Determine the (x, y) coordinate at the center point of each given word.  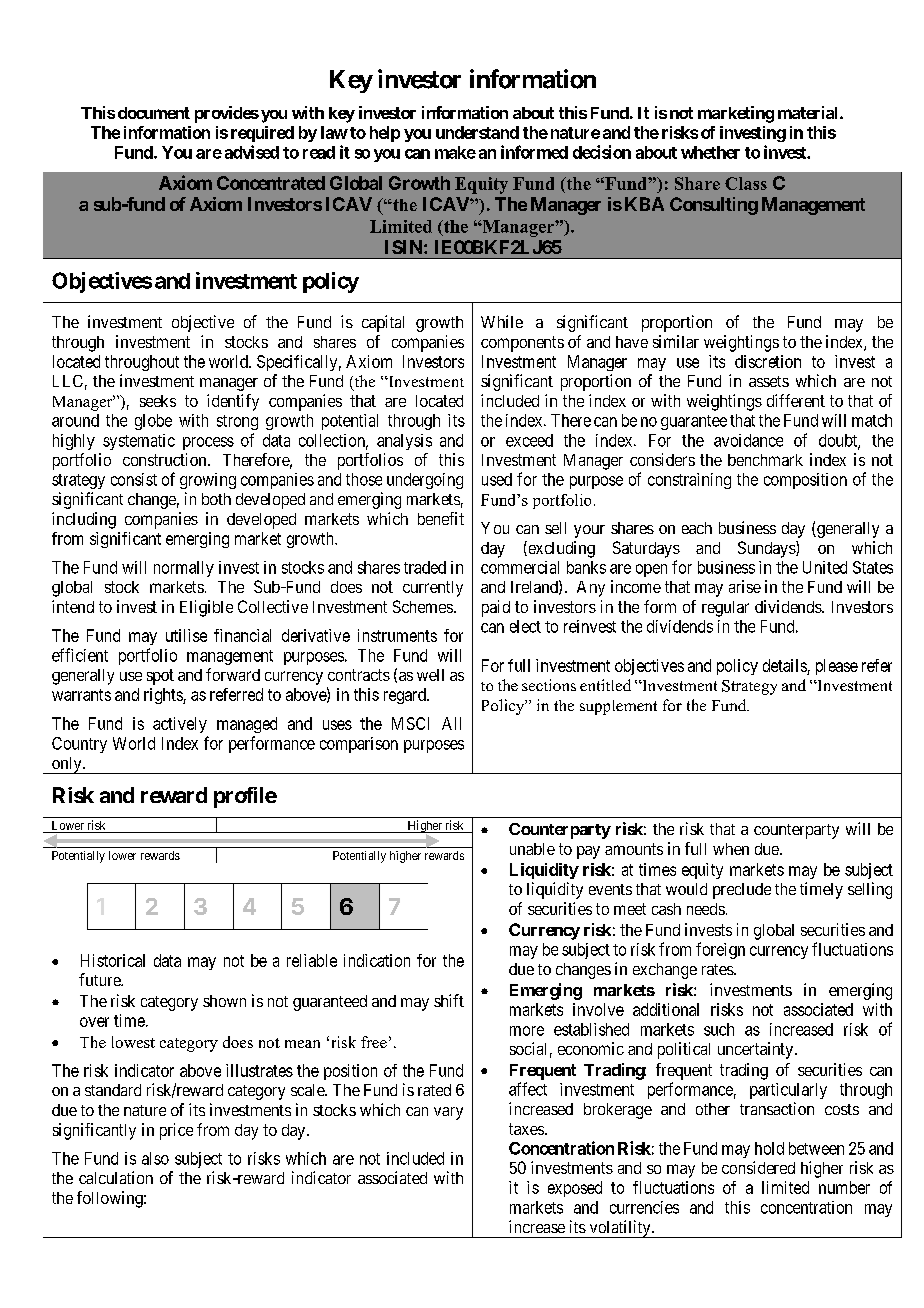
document (154, 113)
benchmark (765, 460)
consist (134, 479)
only (66, 765)
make (455, 152)
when (731, 849)
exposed (575, 1189)
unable (532, 849)
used (497, 479)
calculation (116, 1177)
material (809, 112)
